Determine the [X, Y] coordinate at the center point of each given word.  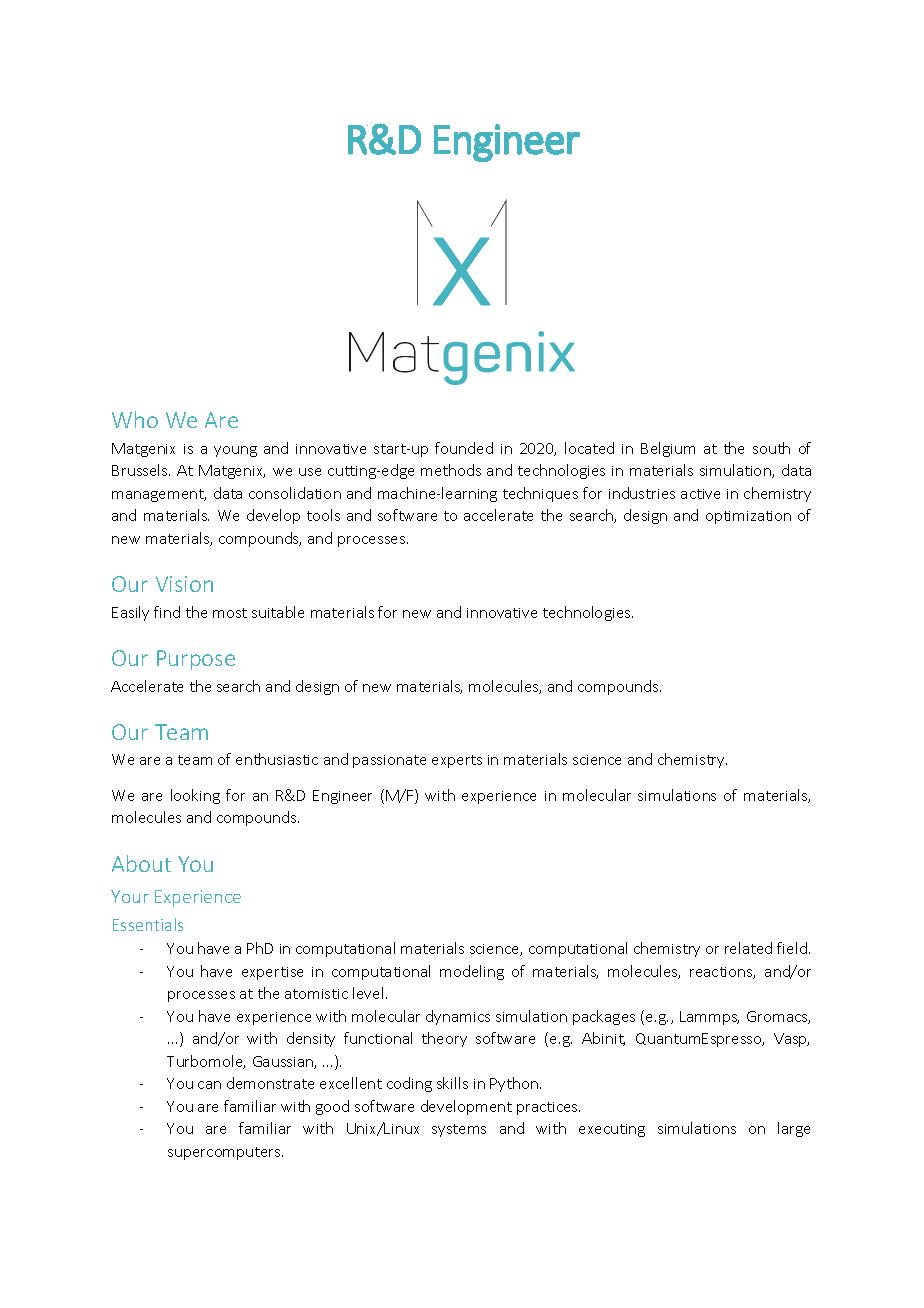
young [235, 451]
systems [459, 1130]
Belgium [668, 449]
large [794, 1129]
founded [464, 448]
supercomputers [225, 1153]
